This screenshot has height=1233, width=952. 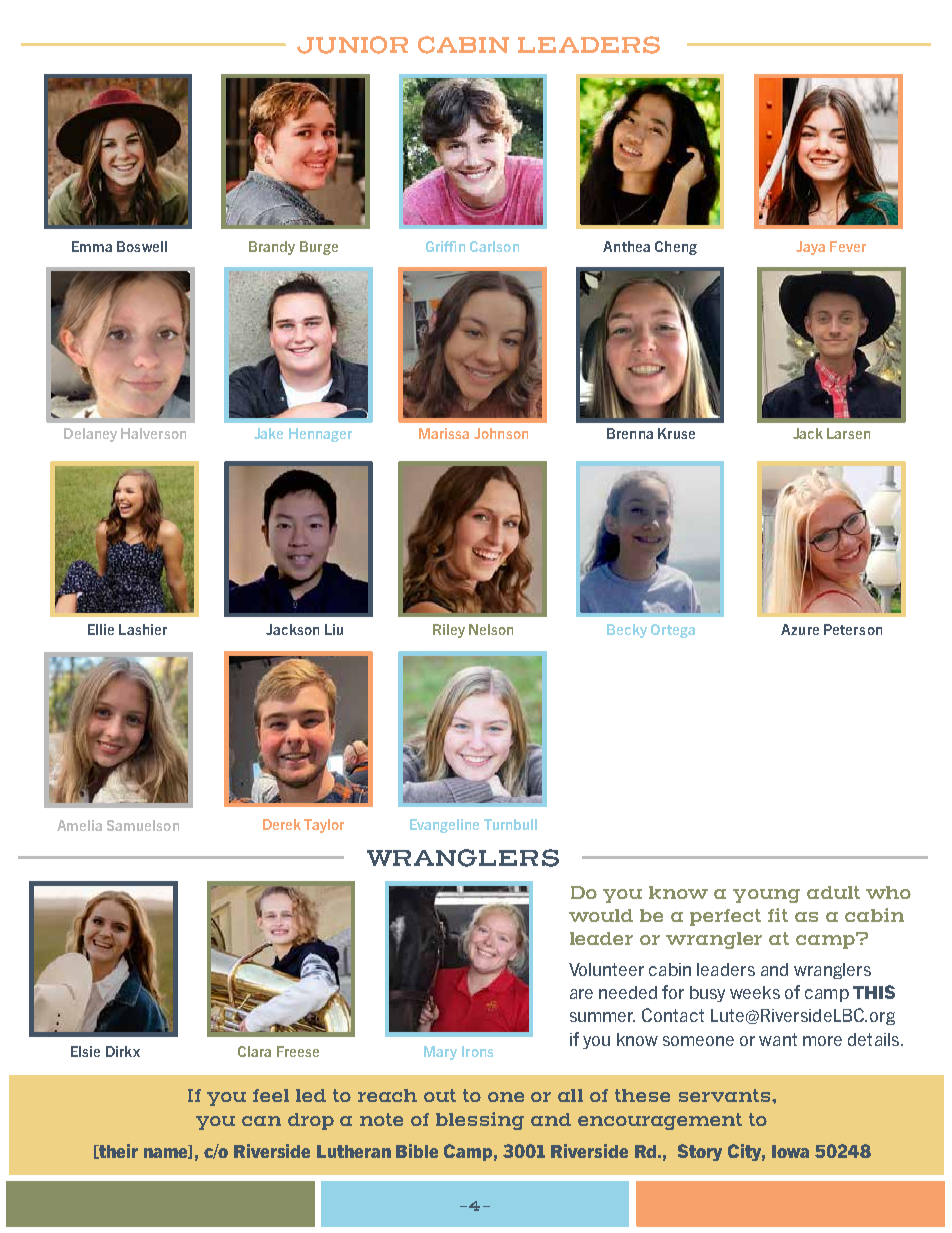 What do you see at coordinates (153, 433) in the screenshot?
I see `Halverson` at bounding box center [153, 433].
